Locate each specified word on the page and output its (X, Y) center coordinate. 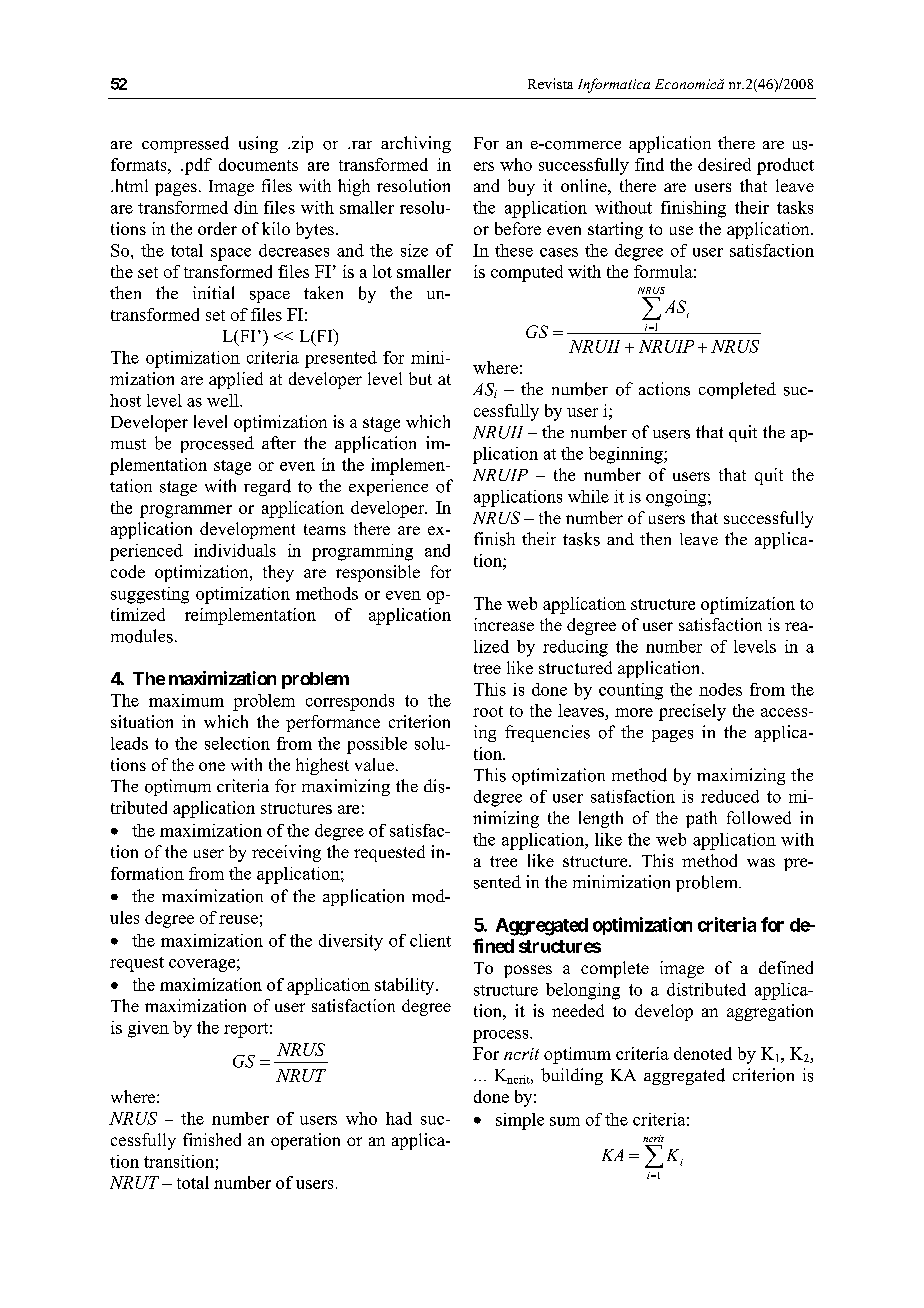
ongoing (677, 498)
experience (388, 487)
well (224, 400)
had (399, 1118)
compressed (185, 144)
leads (129, 743)
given (148, 1029)
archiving (416, 144)
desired (724, 164)
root (488, 711)
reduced (730, 796)
